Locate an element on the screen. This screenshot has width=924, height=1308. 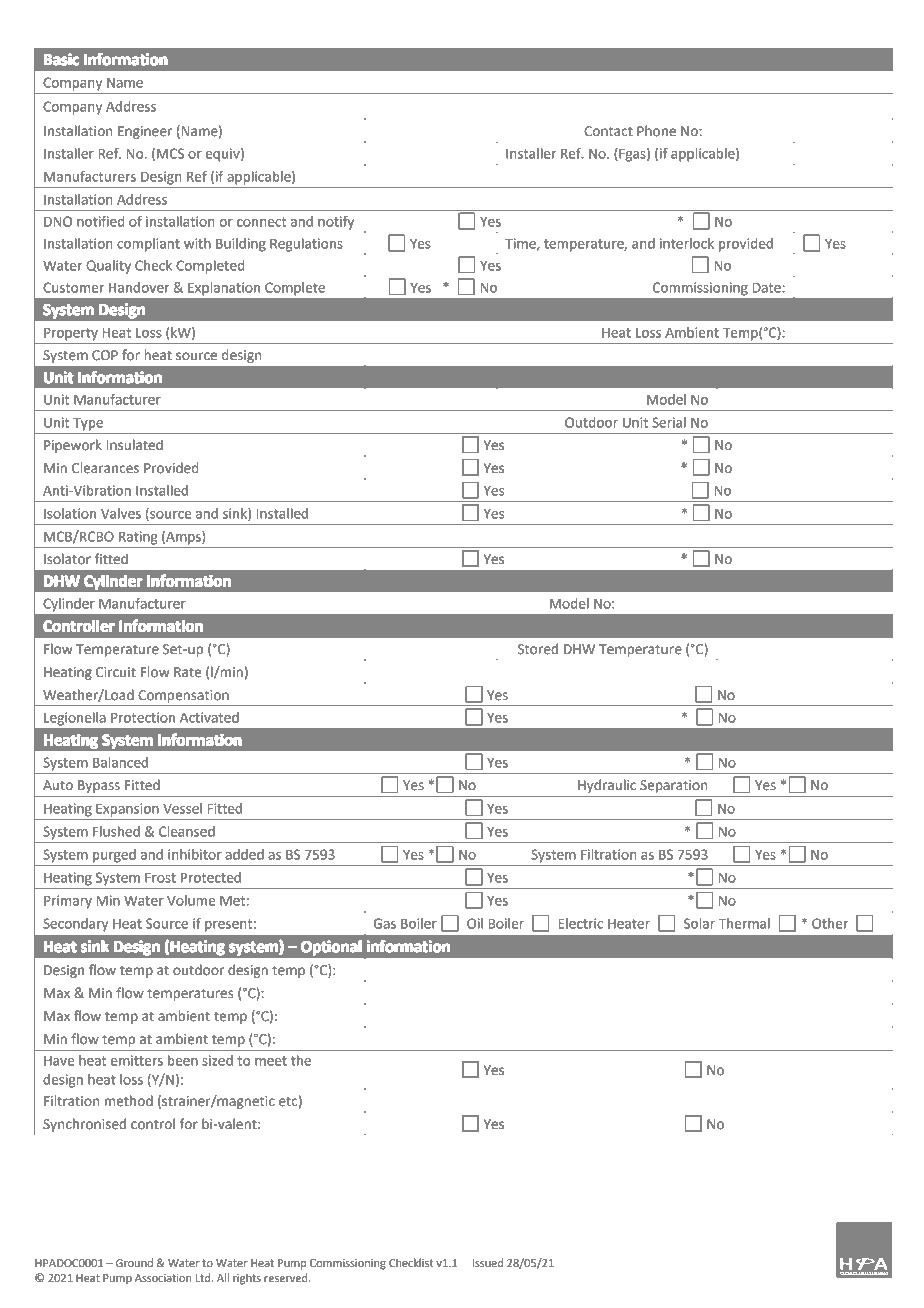
Issued is located at coordinates (488, 1263).
